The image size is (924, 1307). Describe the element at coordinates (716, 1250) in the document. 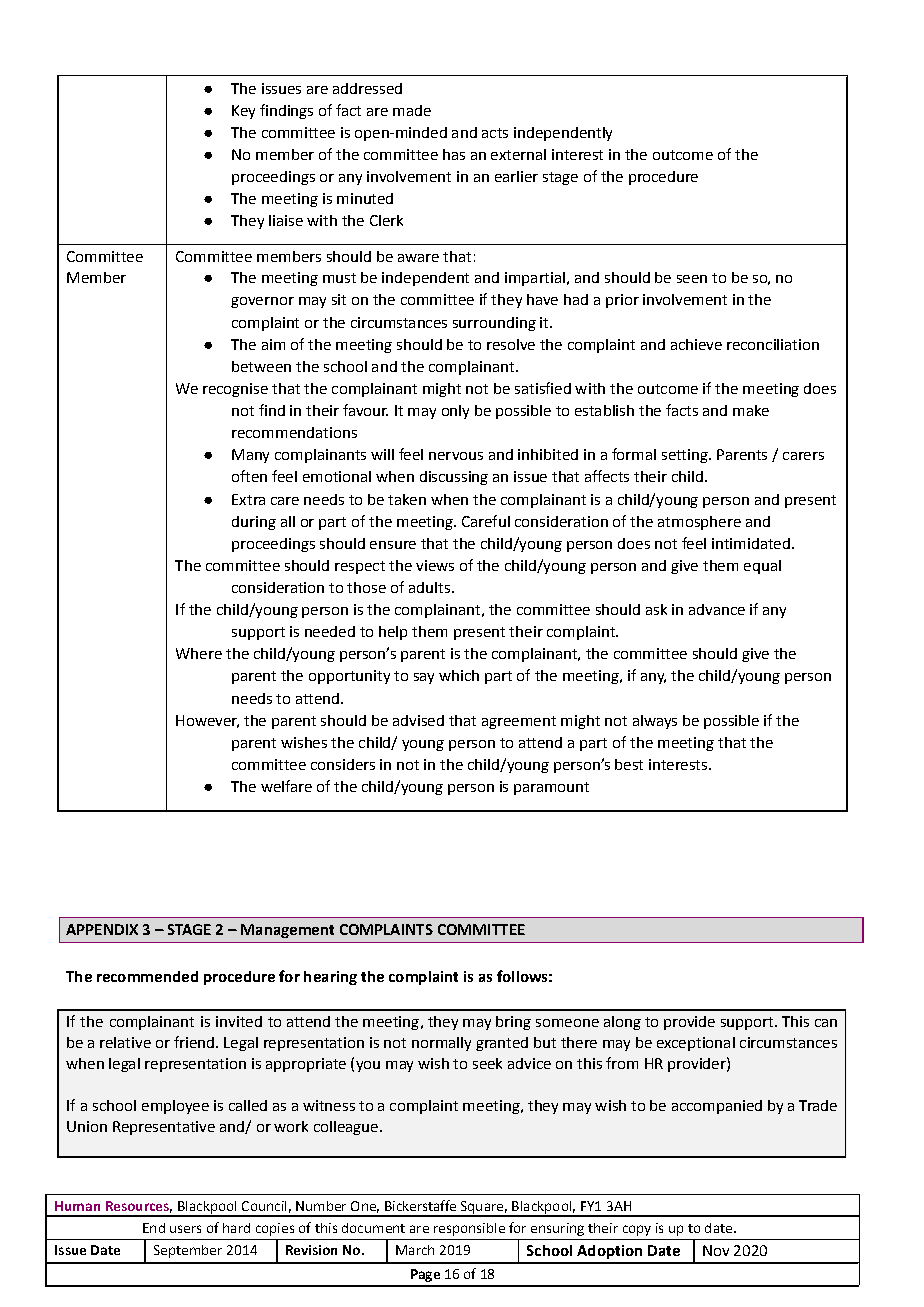

I see `Nov` at that location.
